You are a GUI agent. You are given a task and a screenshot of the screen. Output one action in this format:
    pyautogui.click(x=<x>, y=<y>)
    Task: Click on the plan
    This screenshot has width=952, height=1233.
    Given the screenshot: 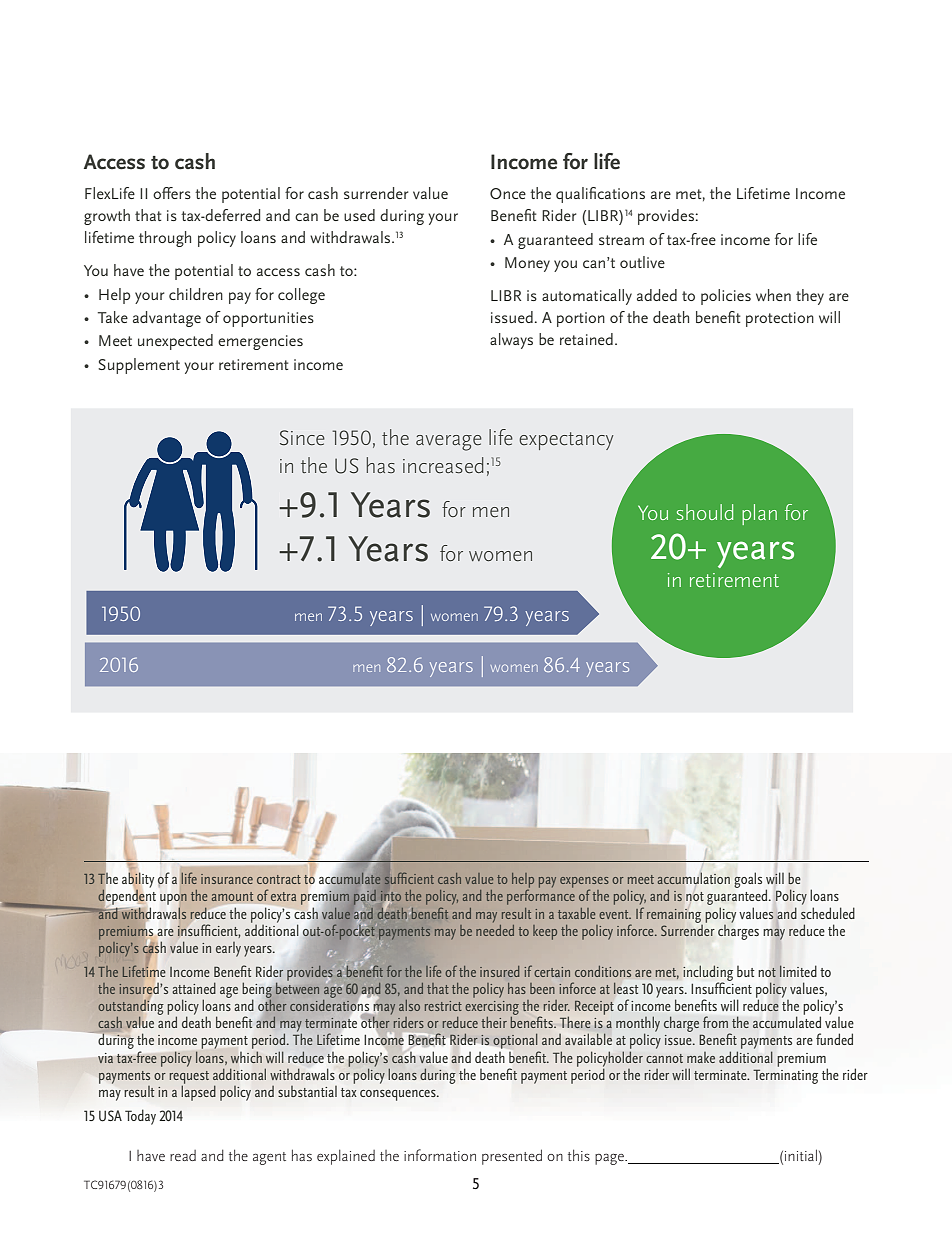 What is the action you would take?
    pyautogui.click(x=759, y=514)
